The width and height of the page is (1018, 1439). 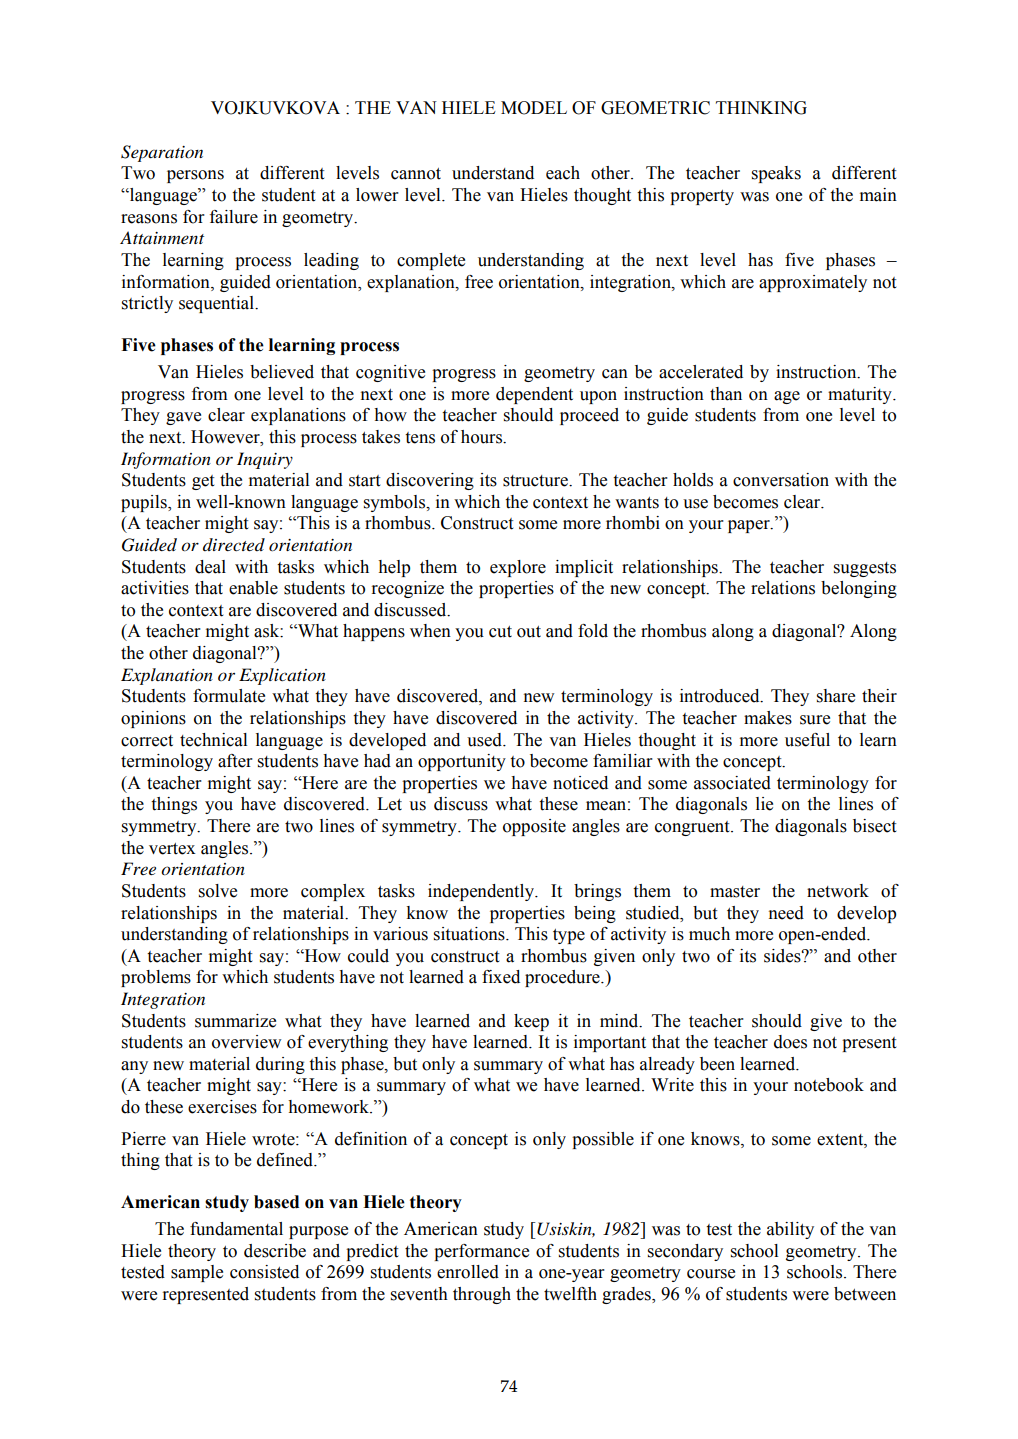 What do you see at coordinates (790, 1230) in the page?
I see `ability` at bounding box center [790, 1230].
